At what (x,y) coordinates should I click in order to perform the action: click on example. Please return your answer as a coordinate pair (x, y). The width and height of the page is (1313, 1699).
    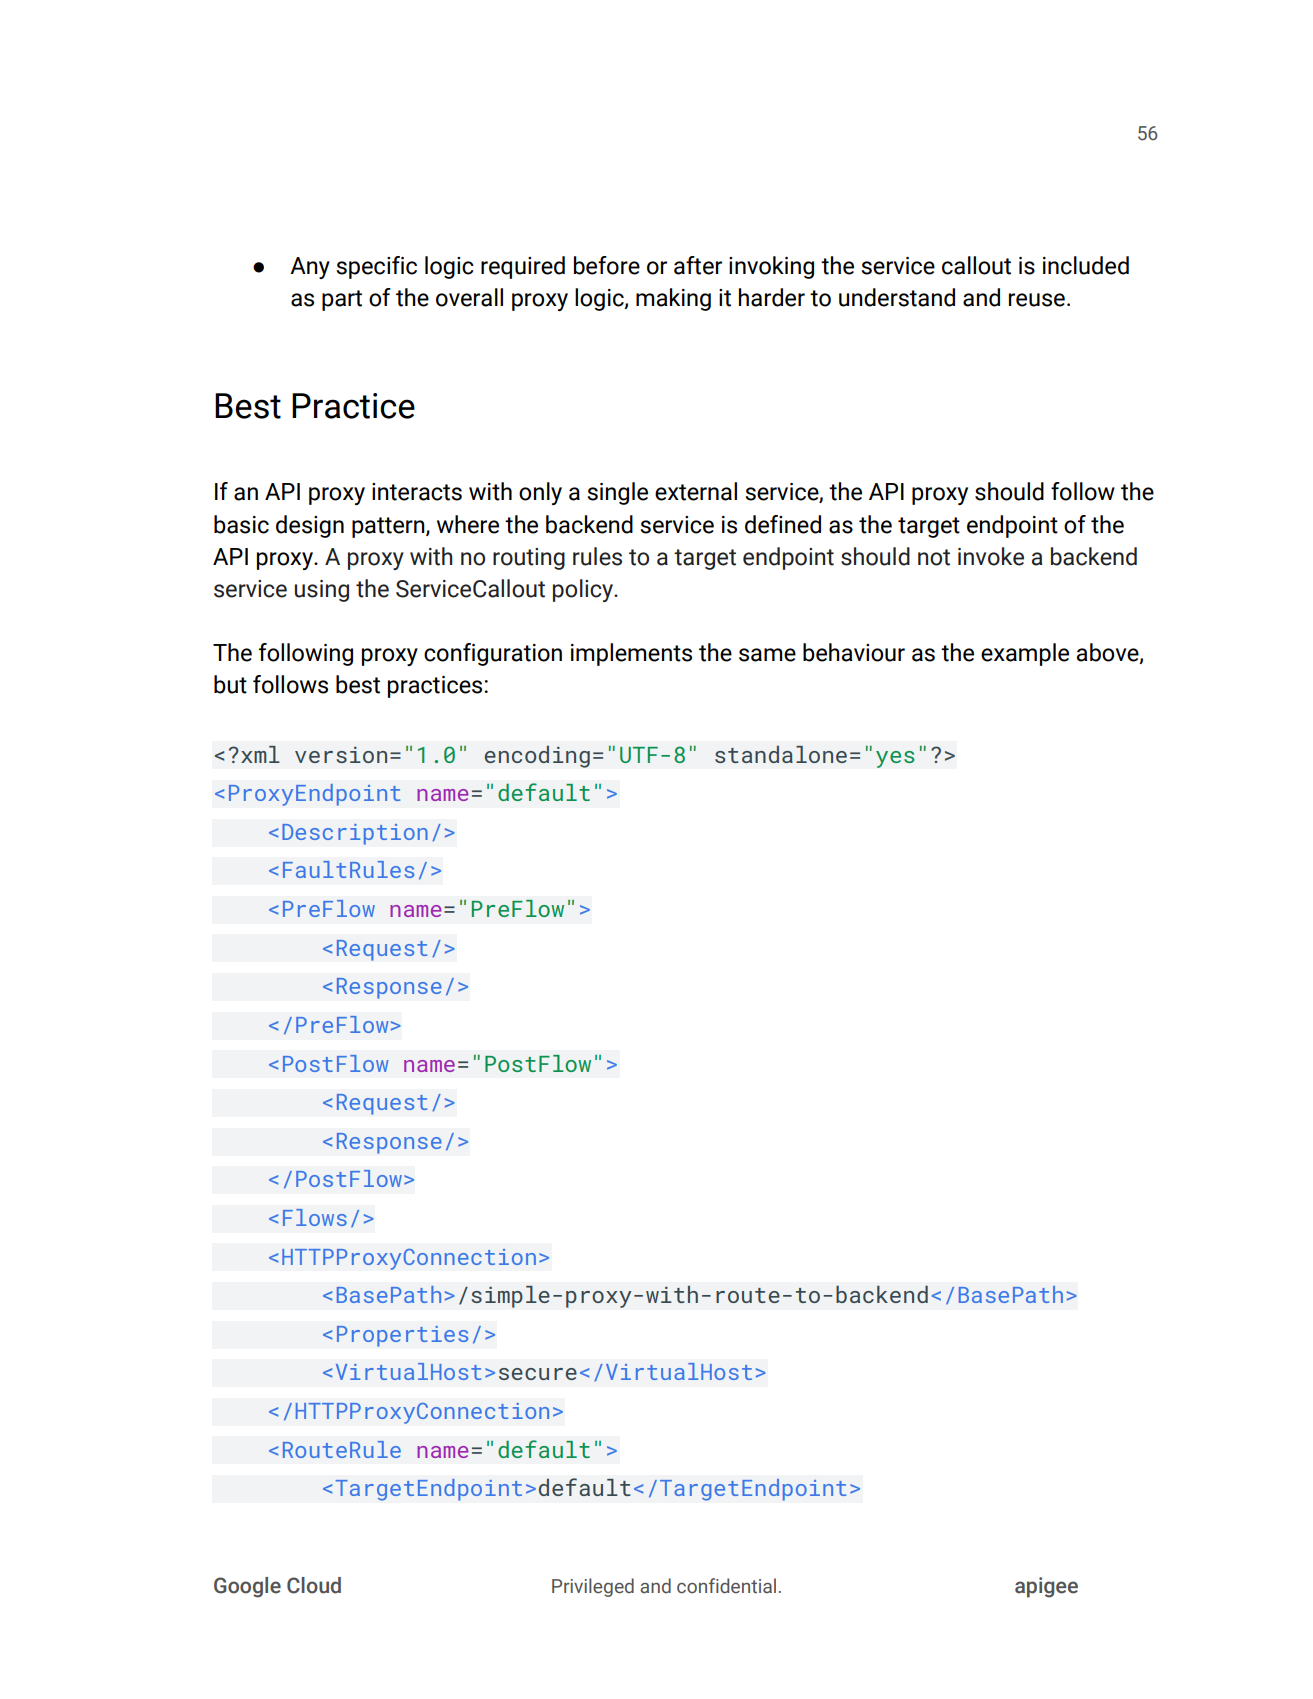
    Looking at the image, I should click on (1025, 654).
